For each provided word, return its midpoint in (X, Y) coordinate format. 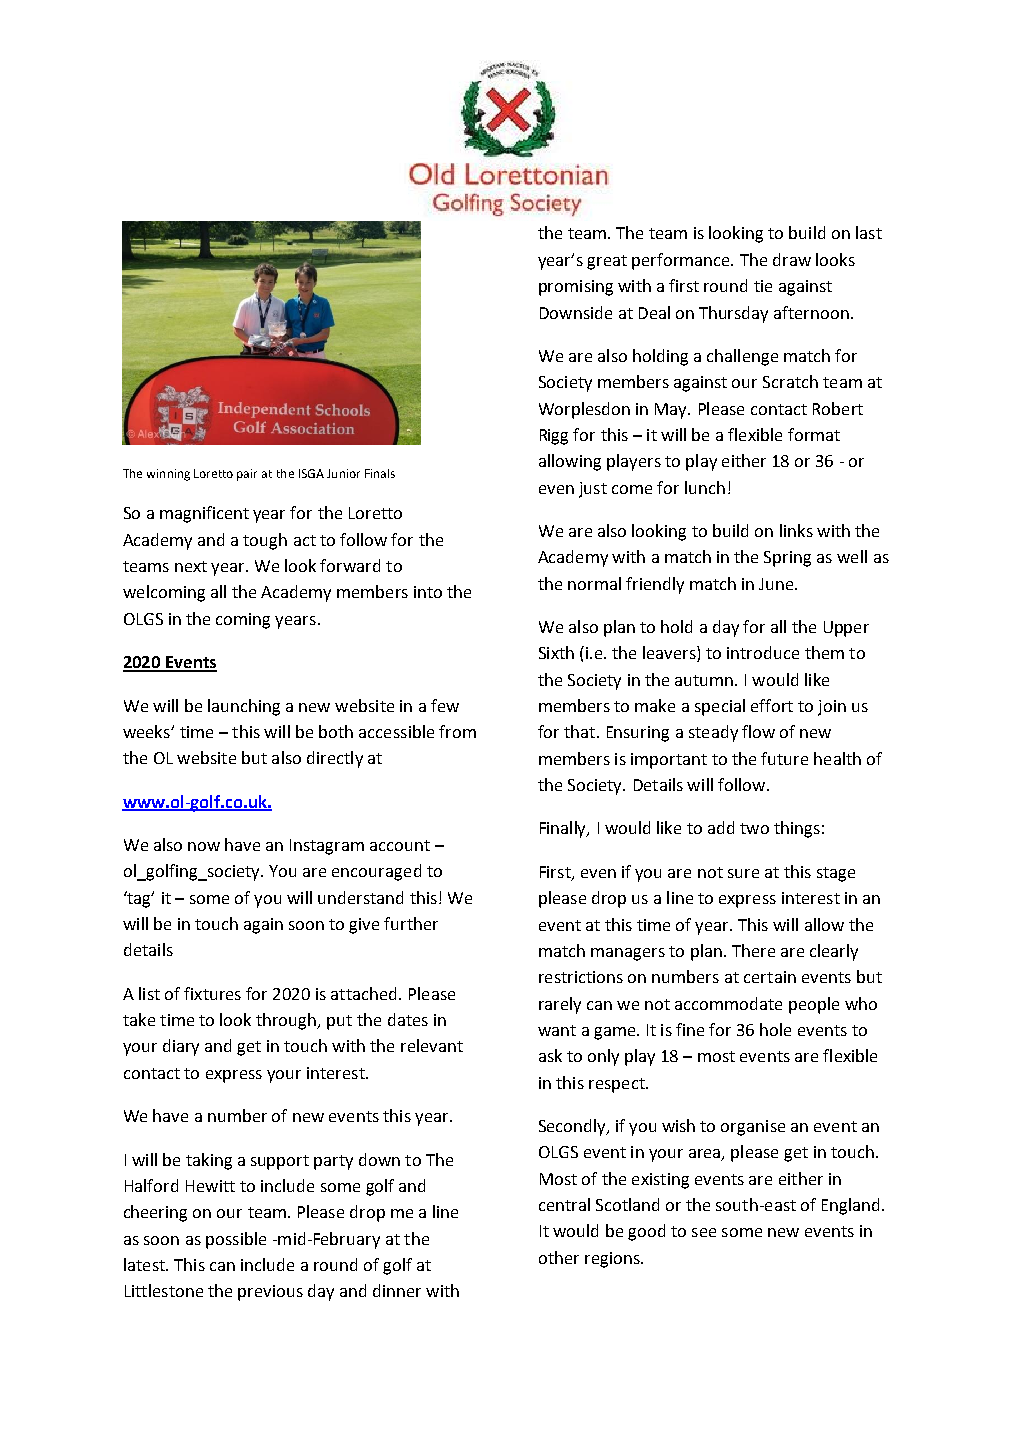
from (457, 731)
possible (236, 1240)
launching (244, 707)
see (704, 1232)
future (784, 758)
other (559, 1257)
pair (247, 475)
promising (576, 288)
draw (792, 259)
